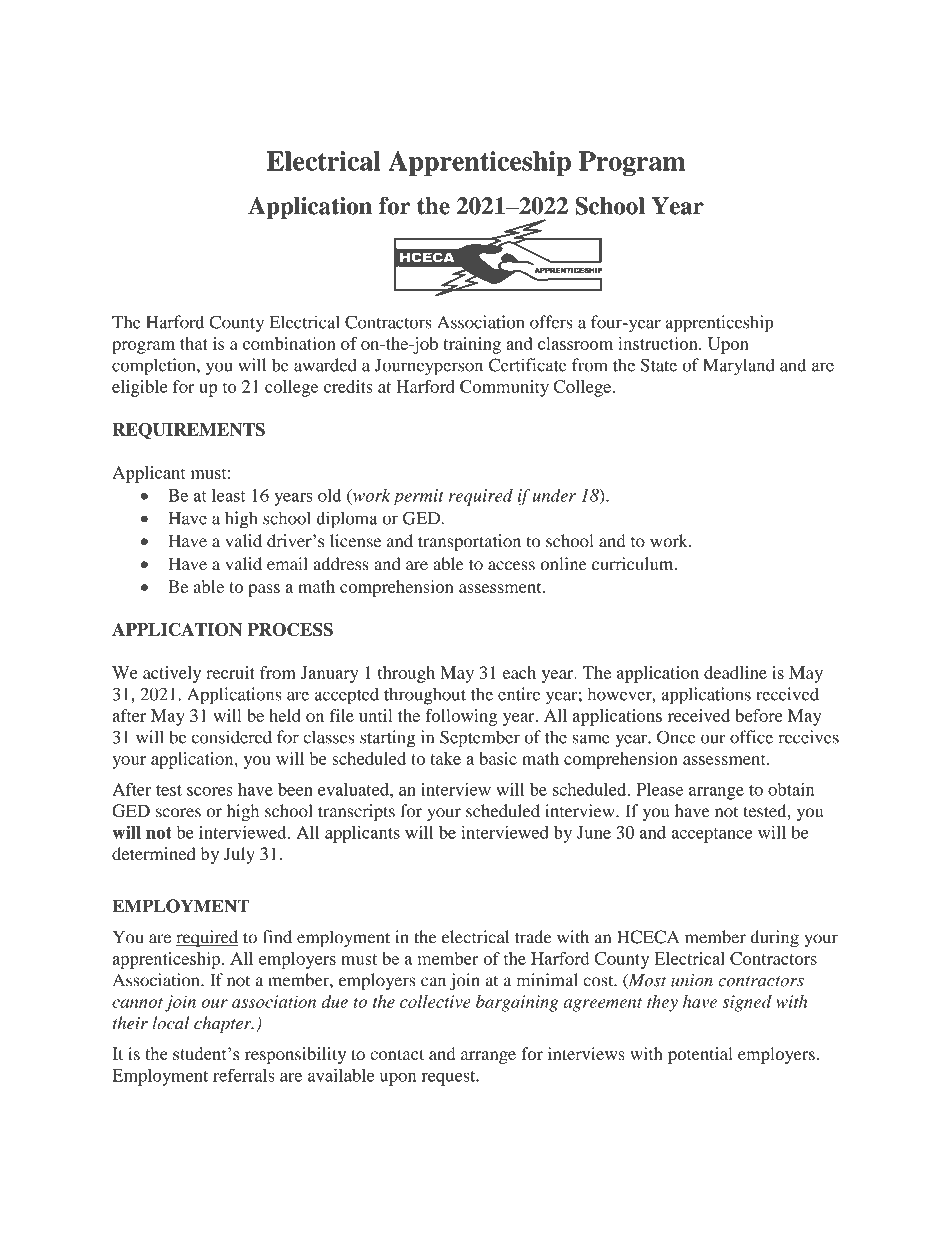 Image resolution: width=952 pixels, height=1233 pixels. Describe the element at coordinates (711, 835) in the screenshot. I see `acceptance` at that location.
